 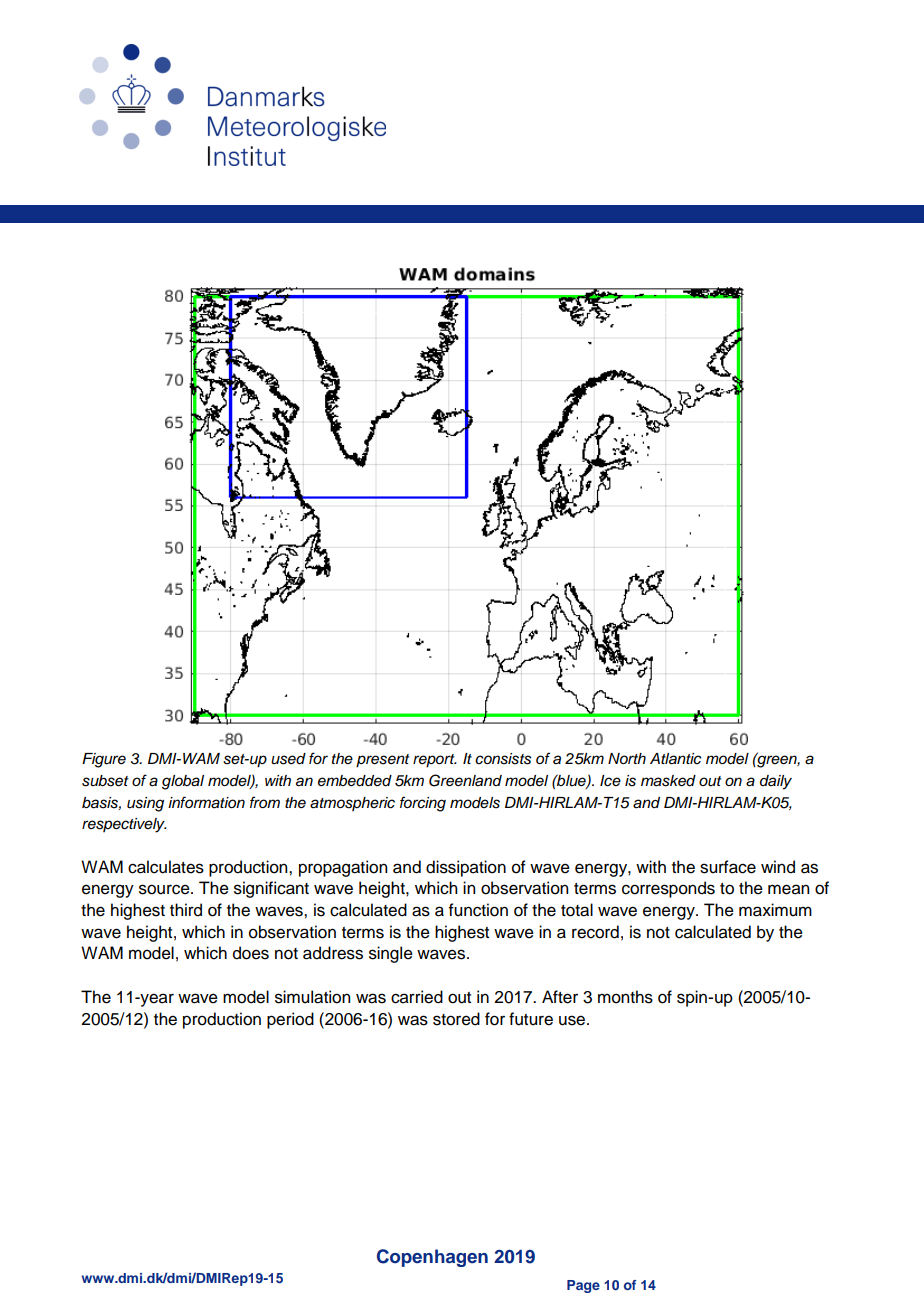 What do you see at coordinates (251, 953) in the screenshot?
I see `does` at bounding box center [251, 953].
